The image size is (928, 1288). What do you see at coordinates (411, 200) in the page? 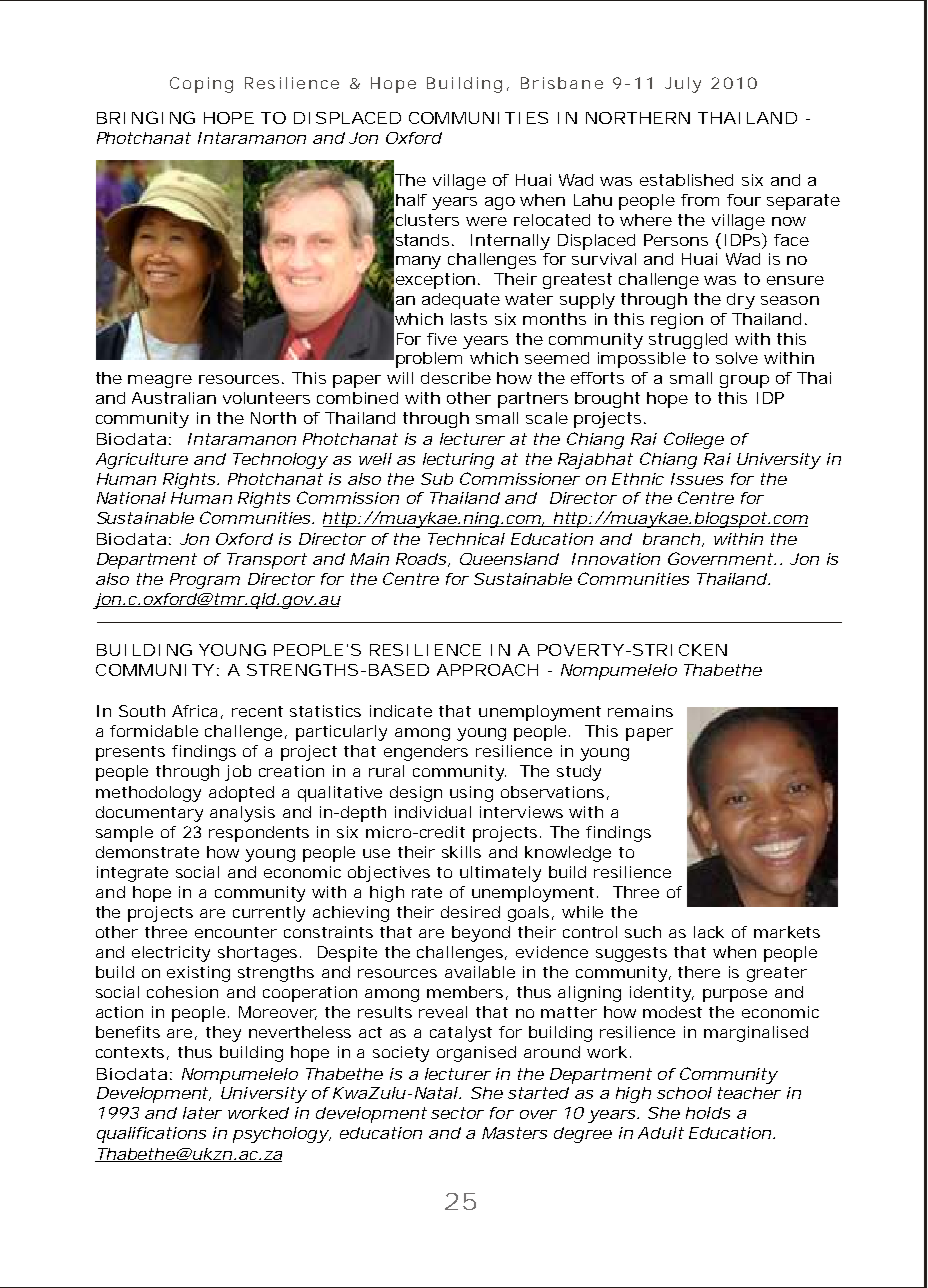
I see `half` at bounding box center [411, 200].
